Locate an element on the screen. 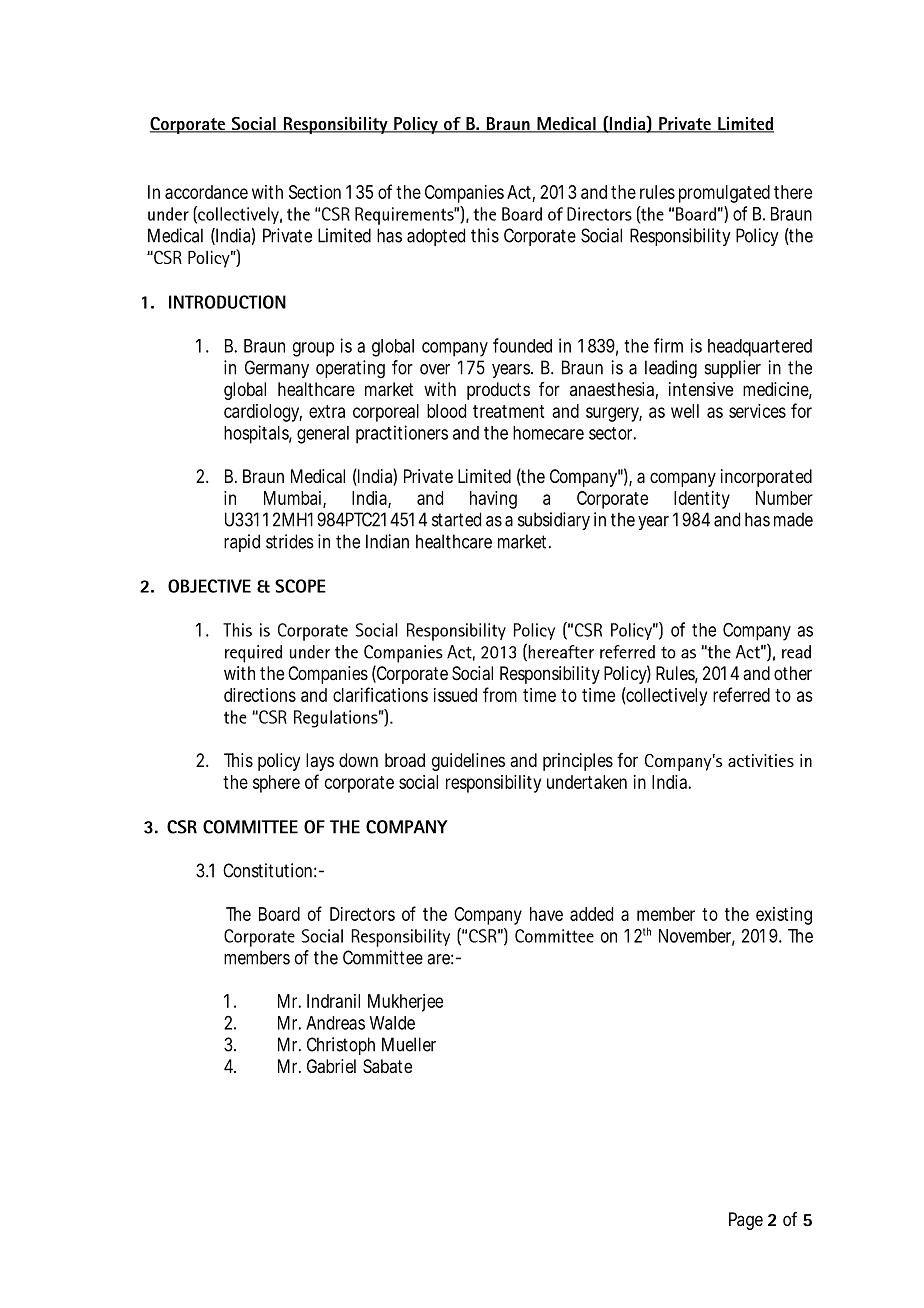 Image resolution: width=924 pixels, height=1308 pixels. Gabriel is located at coordinates (331, 1066).
